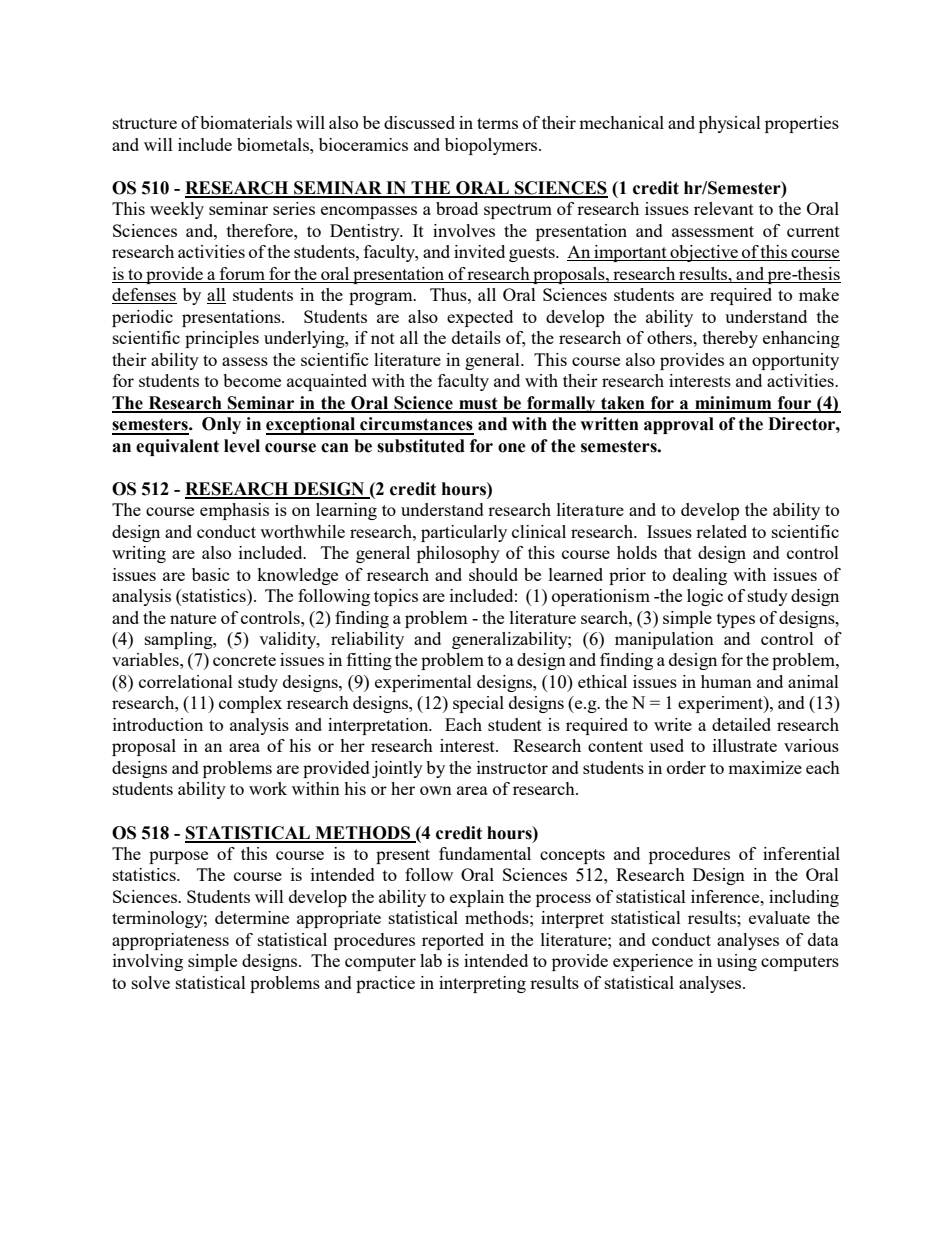  Describe the element at coordinates (730, 124) in the image. I see `physical` at that location.
